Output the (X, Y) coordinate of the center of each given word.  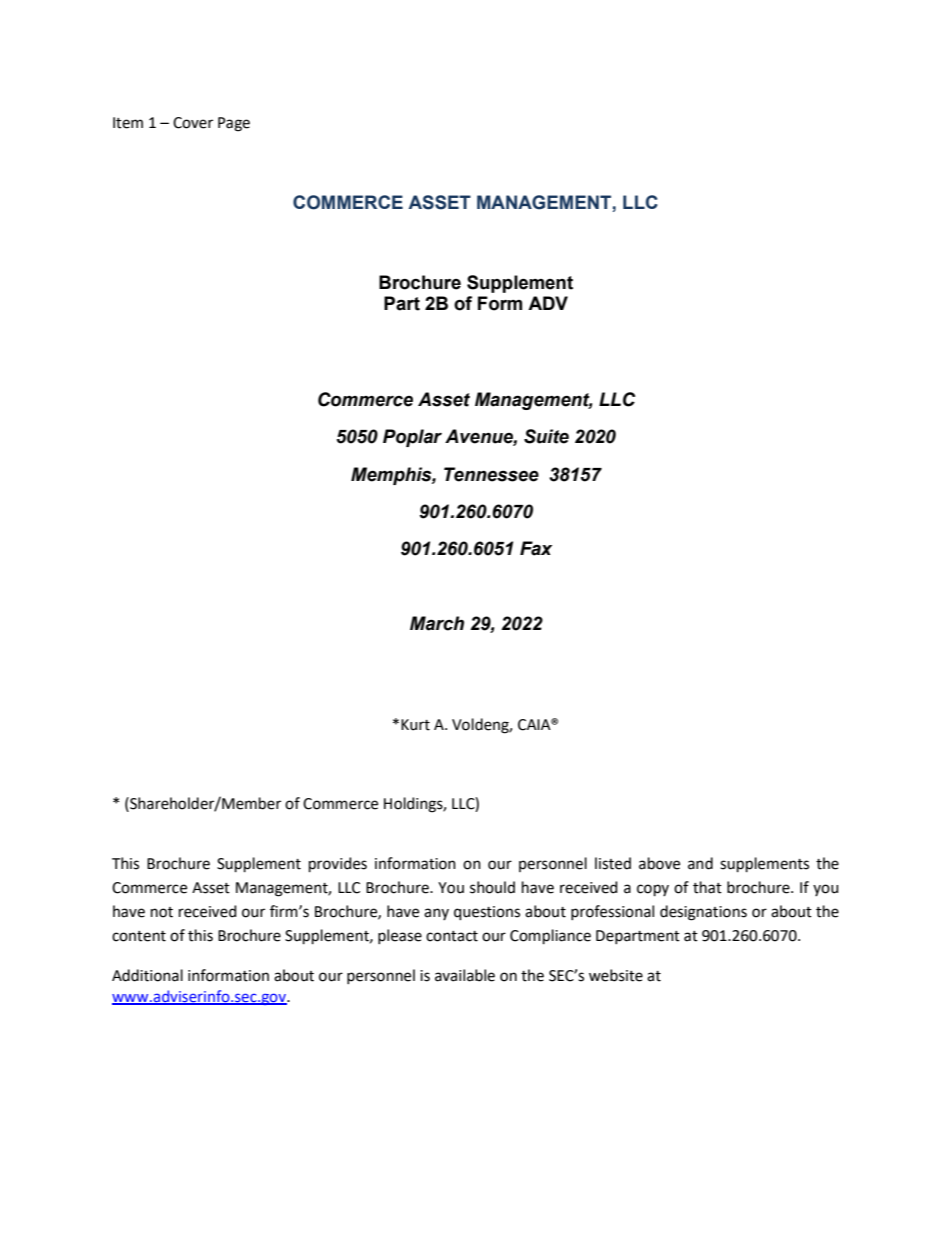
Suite (546, 436)
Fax (536, 548)
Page (234, 124)
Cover (193, 123)
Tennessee (491, 474)
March (437, 623)
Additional (147, 975)
